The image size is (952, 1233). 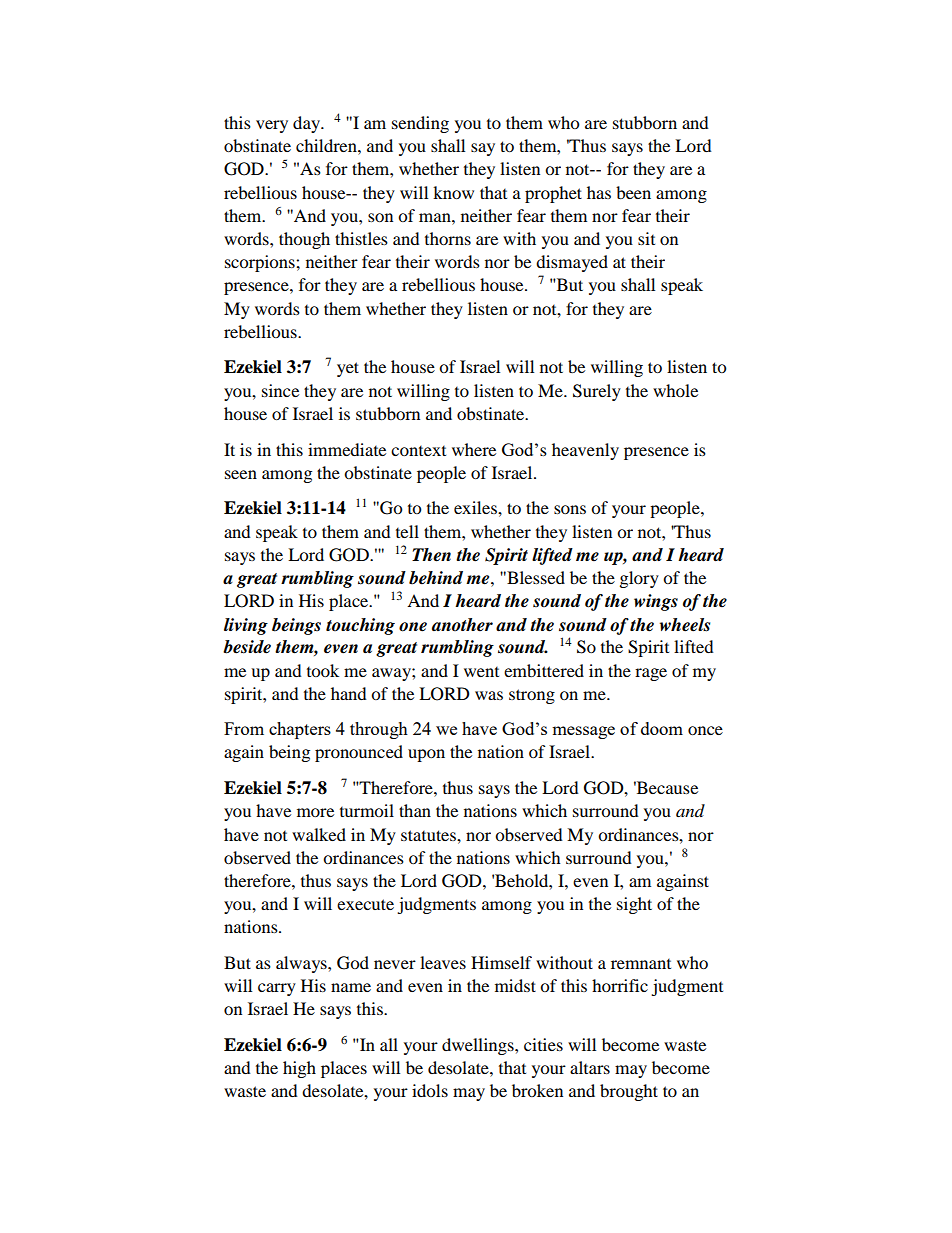 I want to click on high, so click(x=299, y=1069).
